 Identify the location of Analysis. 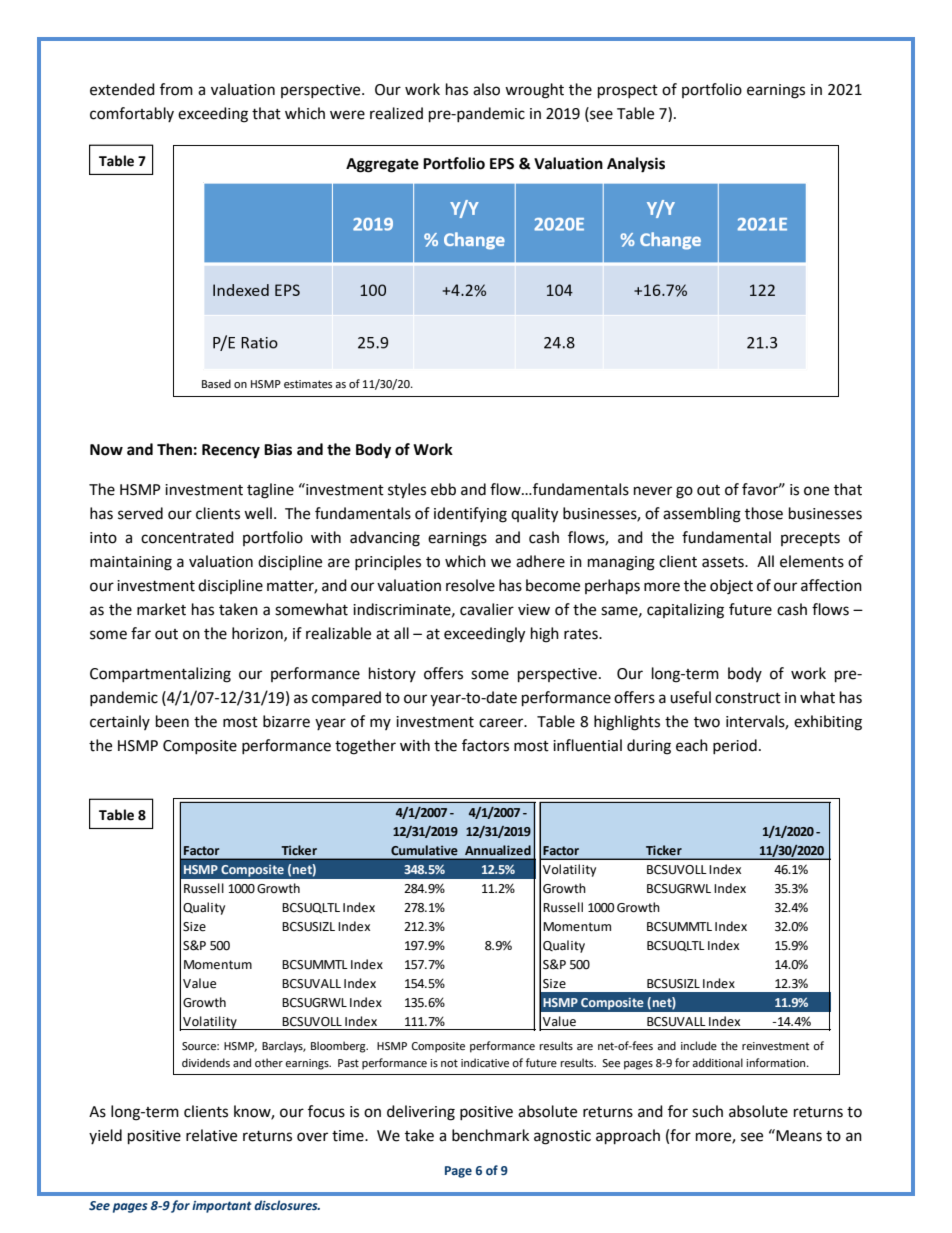
(636, 165).
